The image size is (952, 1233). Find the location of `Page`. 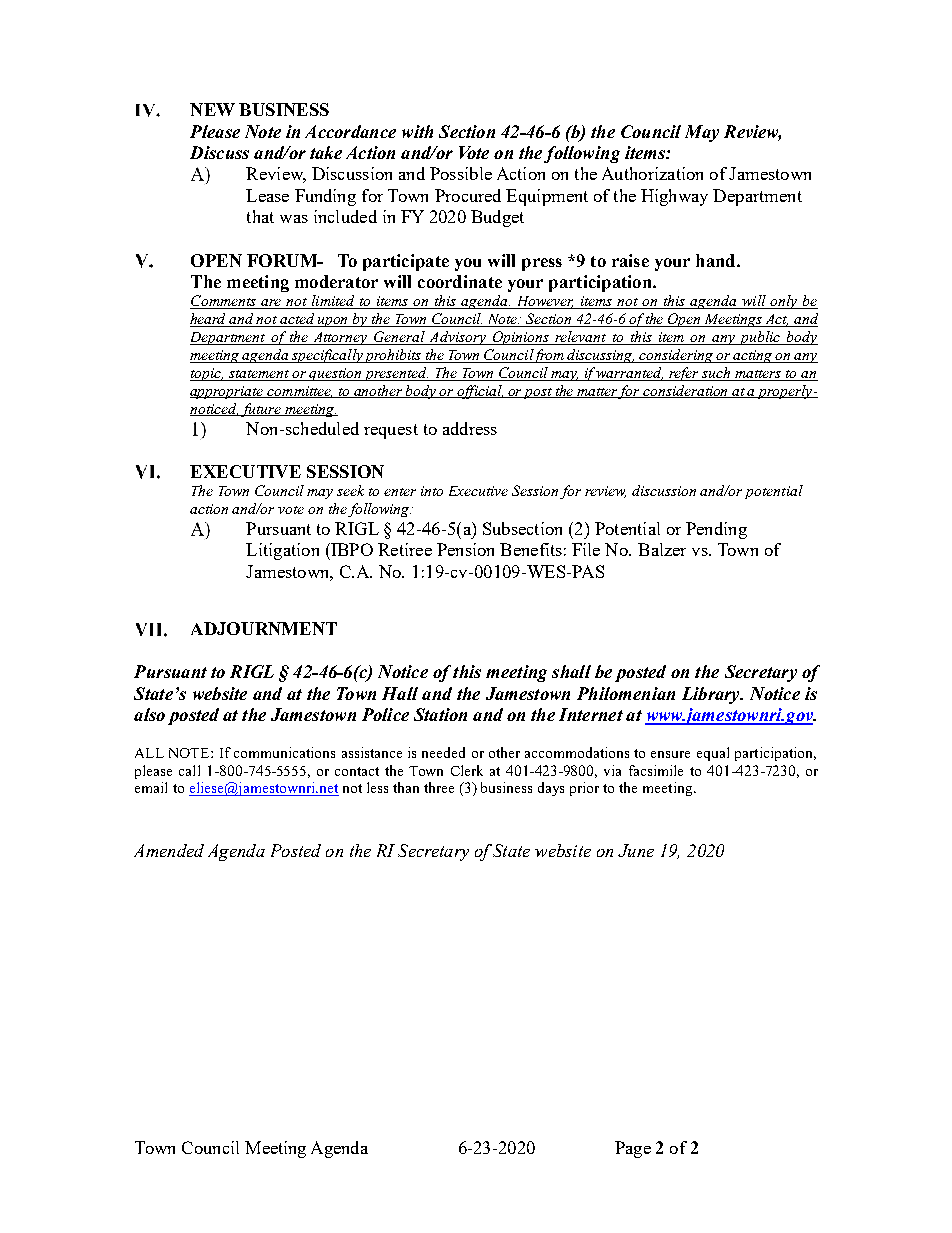

Page is located at coordinates (633, 1149).
